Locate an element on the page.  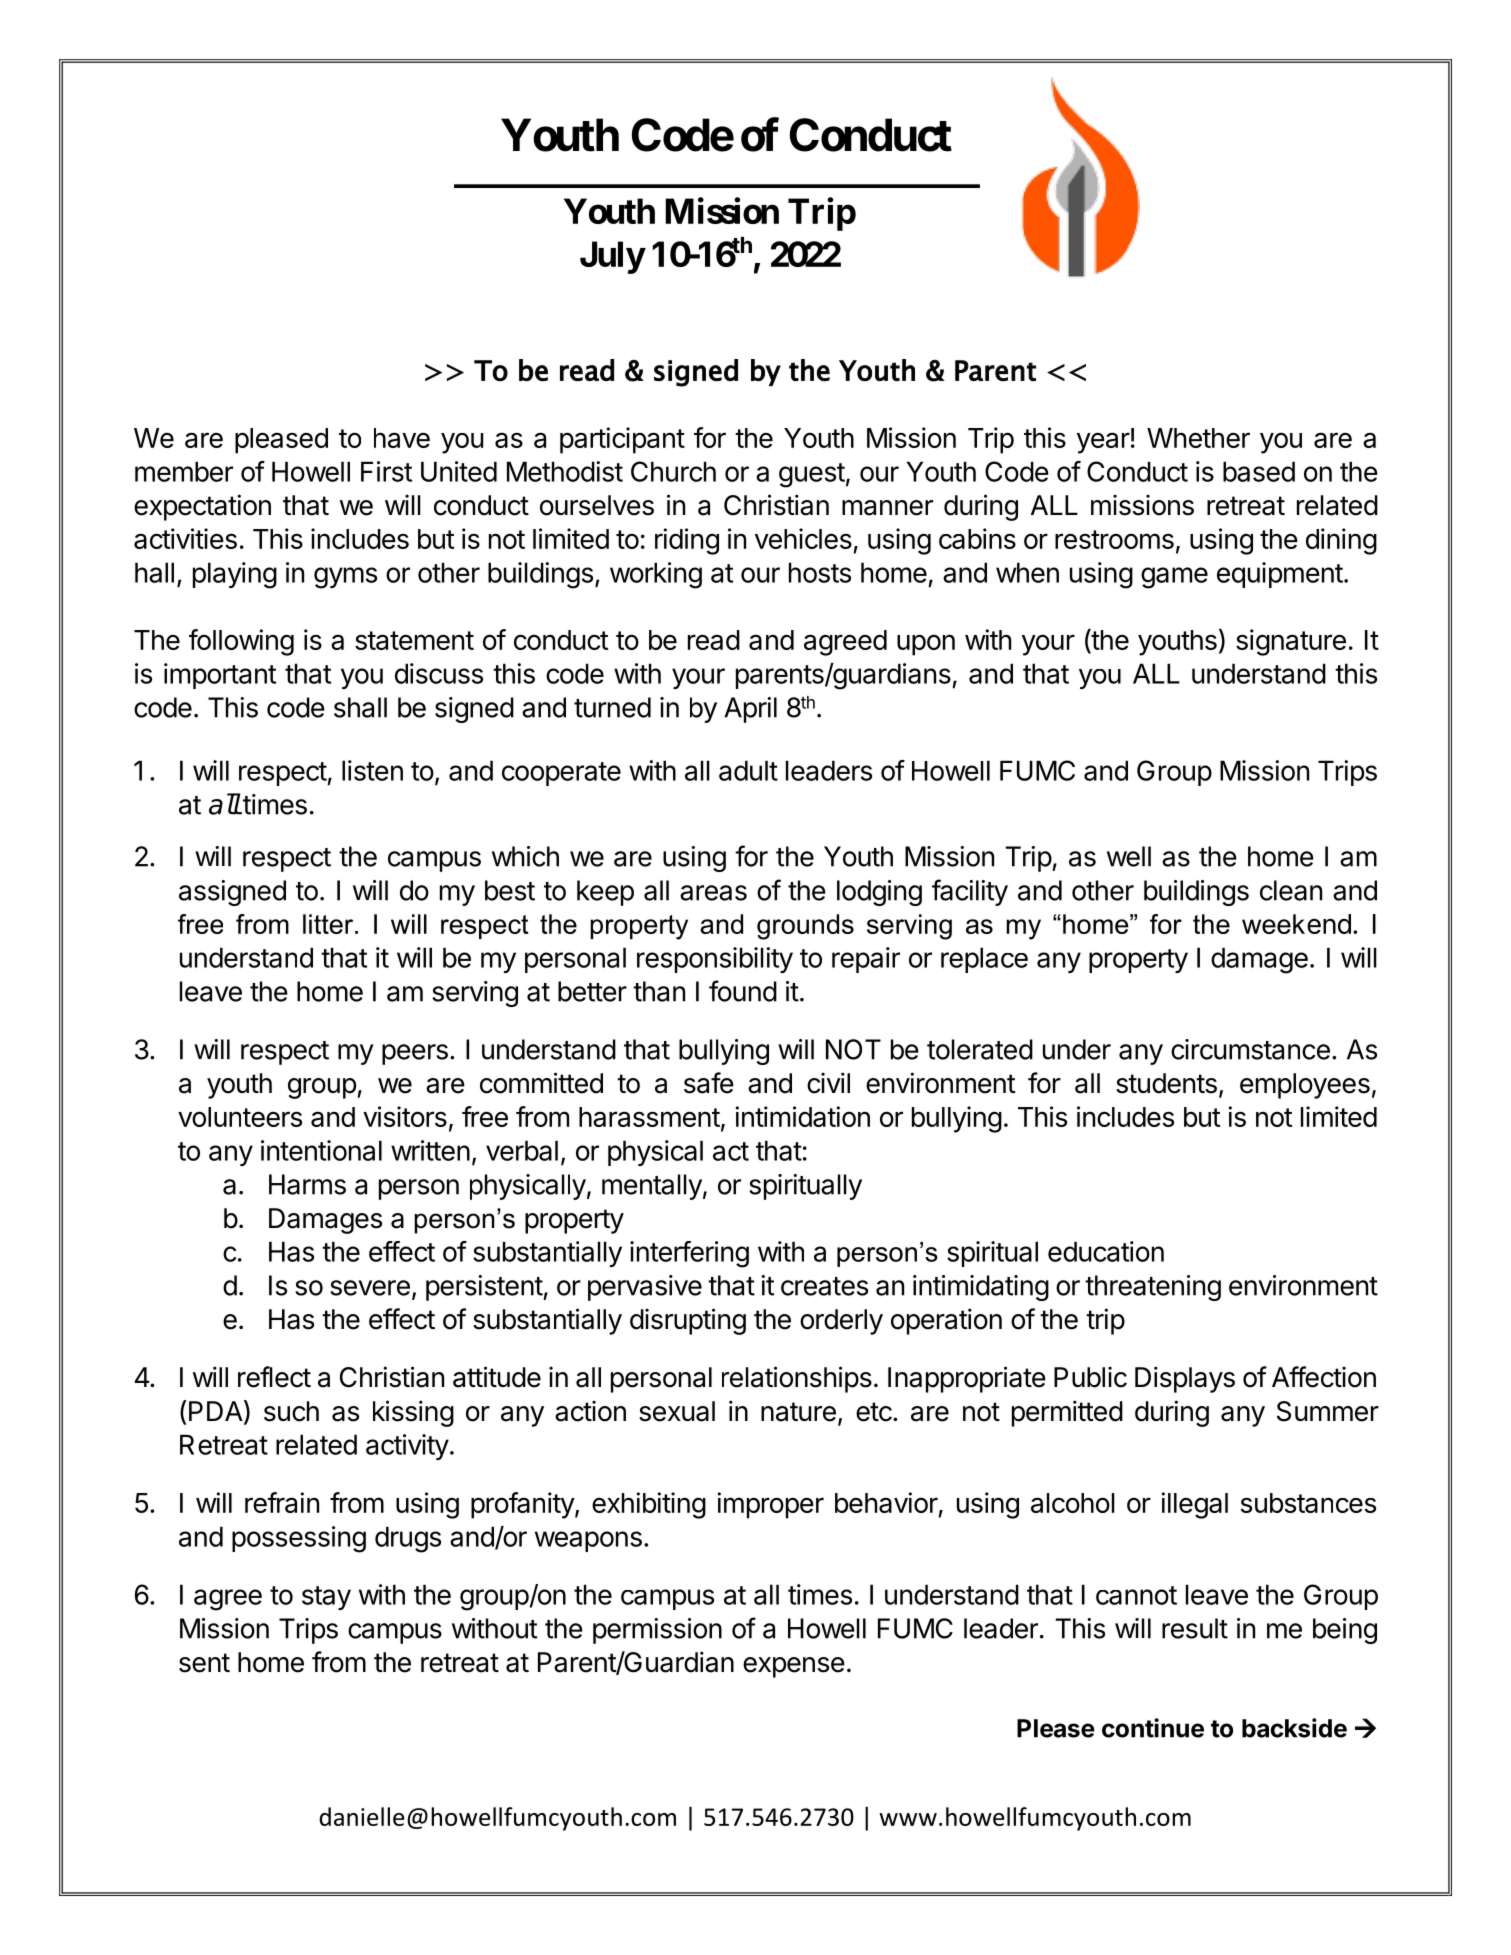
based is located at coordinates (1259, 471).
